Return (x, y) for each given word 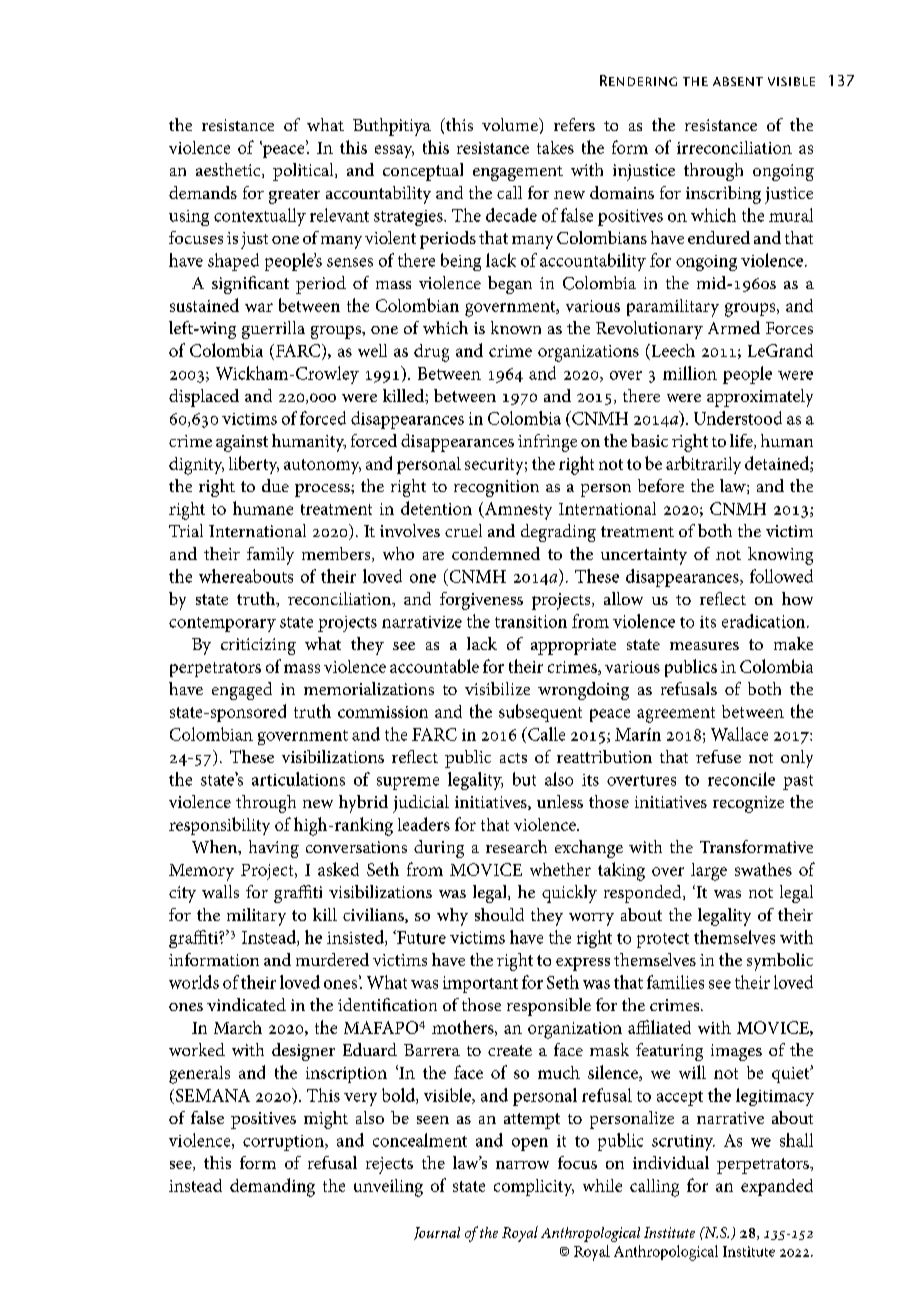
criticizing (258, 646)
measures (704, 646)
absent (738, 81)
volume (511, 124)
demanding (272, 1187)
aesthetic (229, 170)
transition (531, 621)
